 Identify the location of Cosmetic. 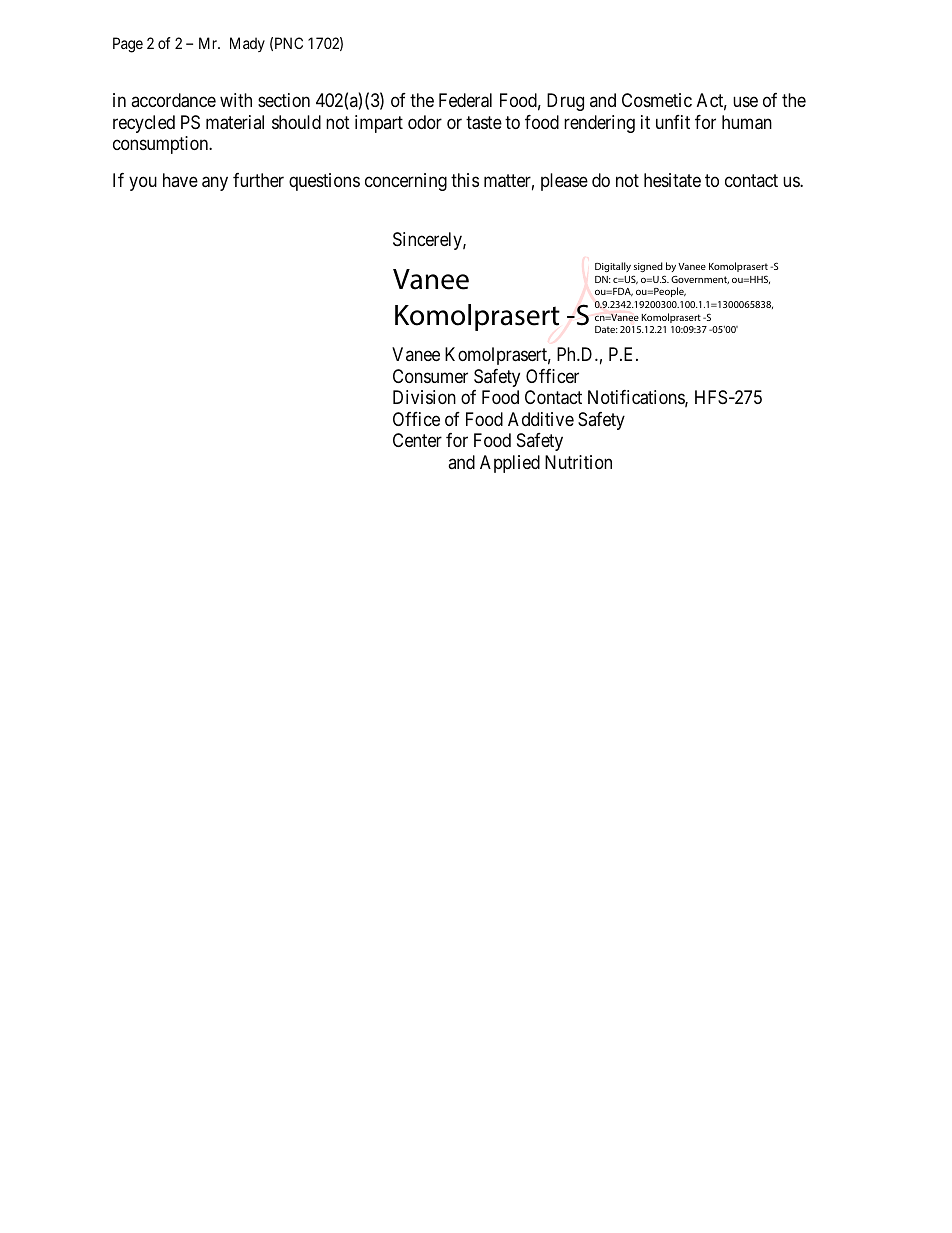
(657, 100).
